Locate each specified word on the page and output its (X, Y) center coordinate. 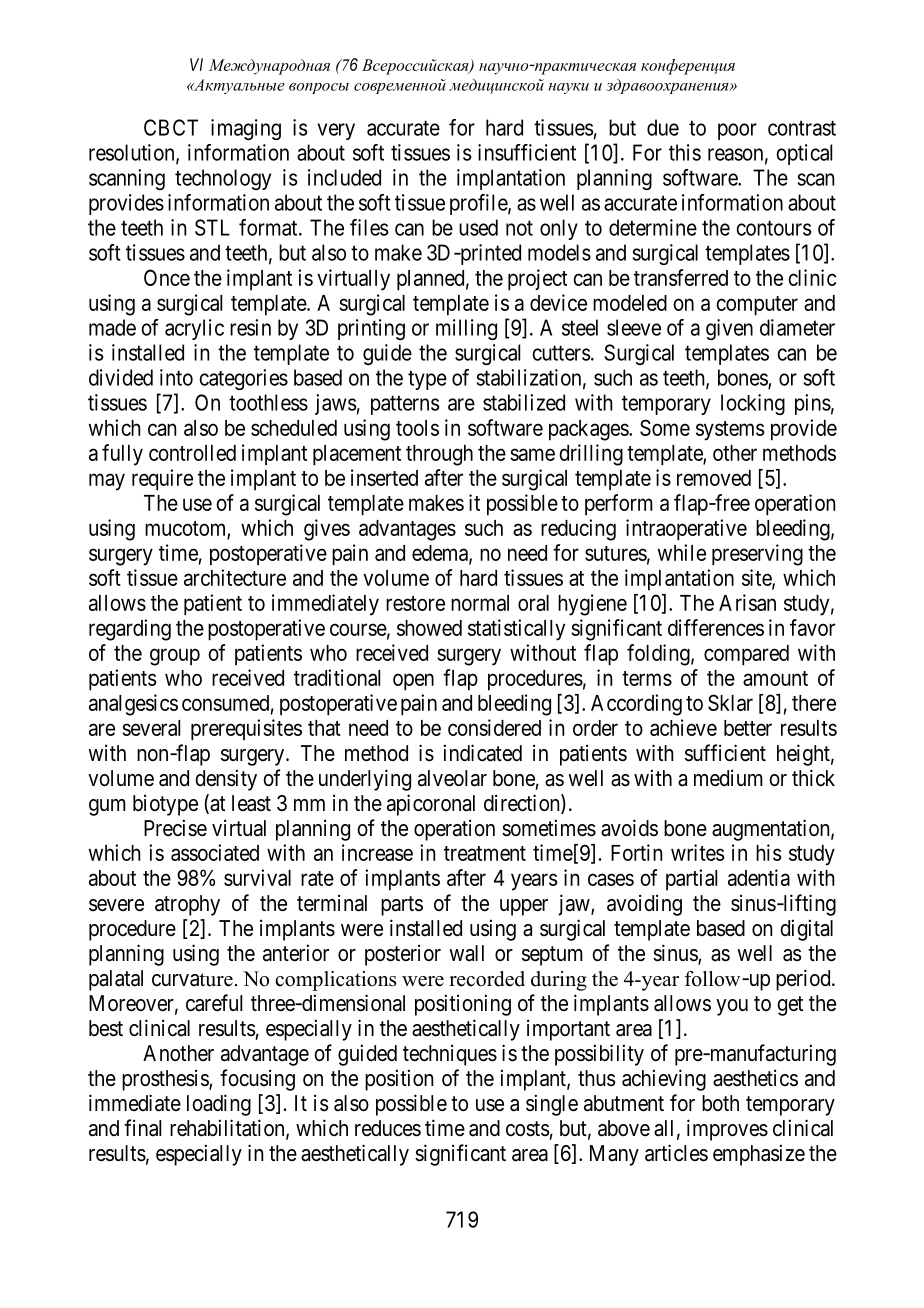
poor (737, 131)
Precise (175, 828)
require (162, 480)
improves (727, 1130)
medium (728, 778)
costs (528, 1129)
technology (223, 179)
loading (219, 1105)
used (478, 227)
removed (714, 478)
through (439, 455)
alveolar (452, 778)
